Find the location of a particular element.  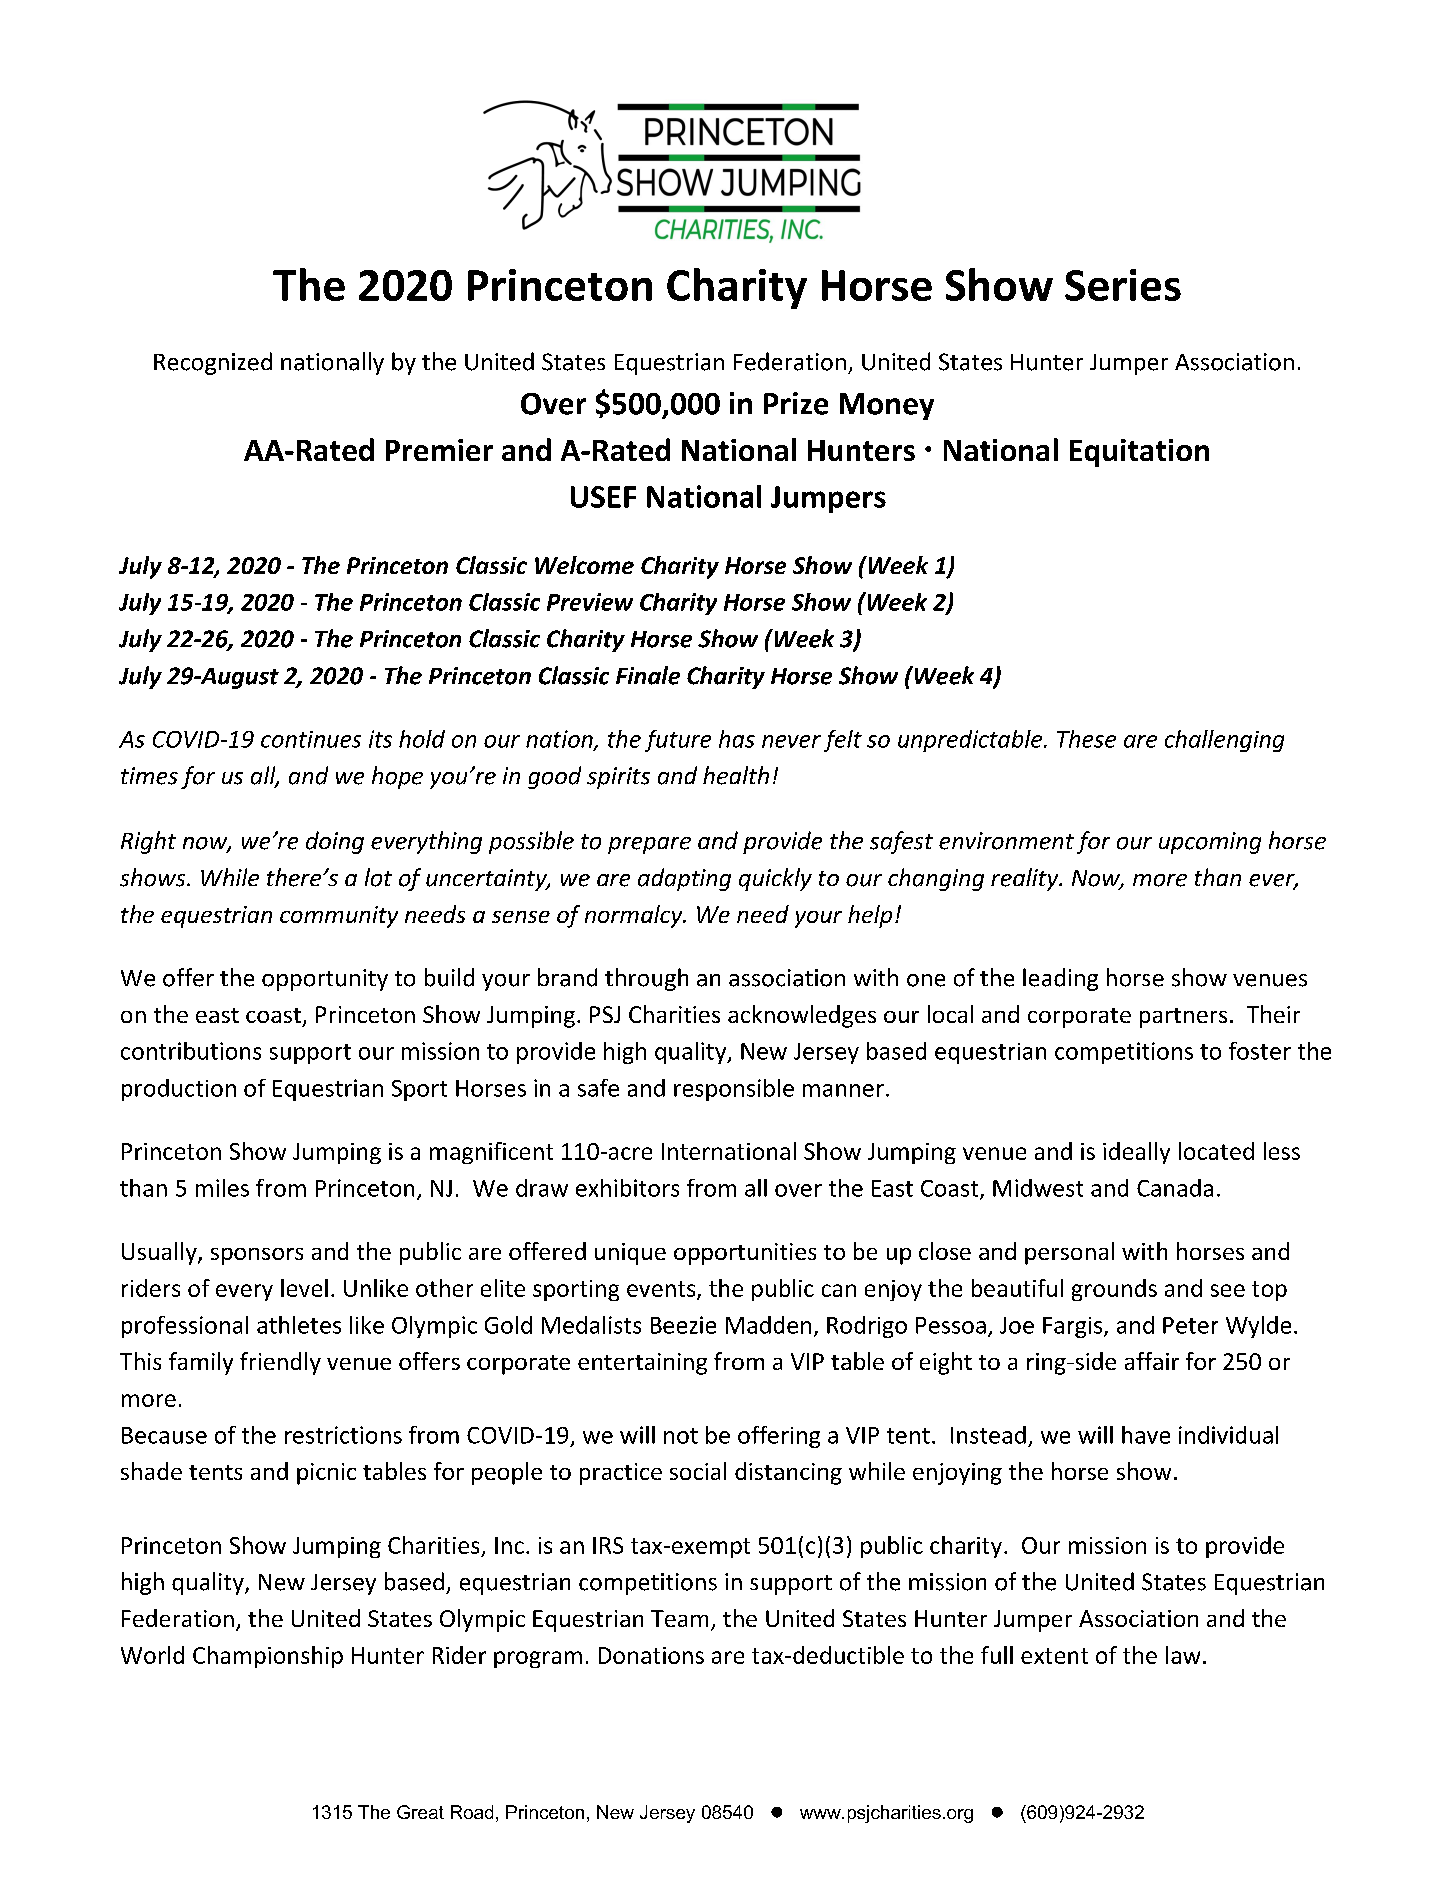

health is located at coordinates (736, 775).
